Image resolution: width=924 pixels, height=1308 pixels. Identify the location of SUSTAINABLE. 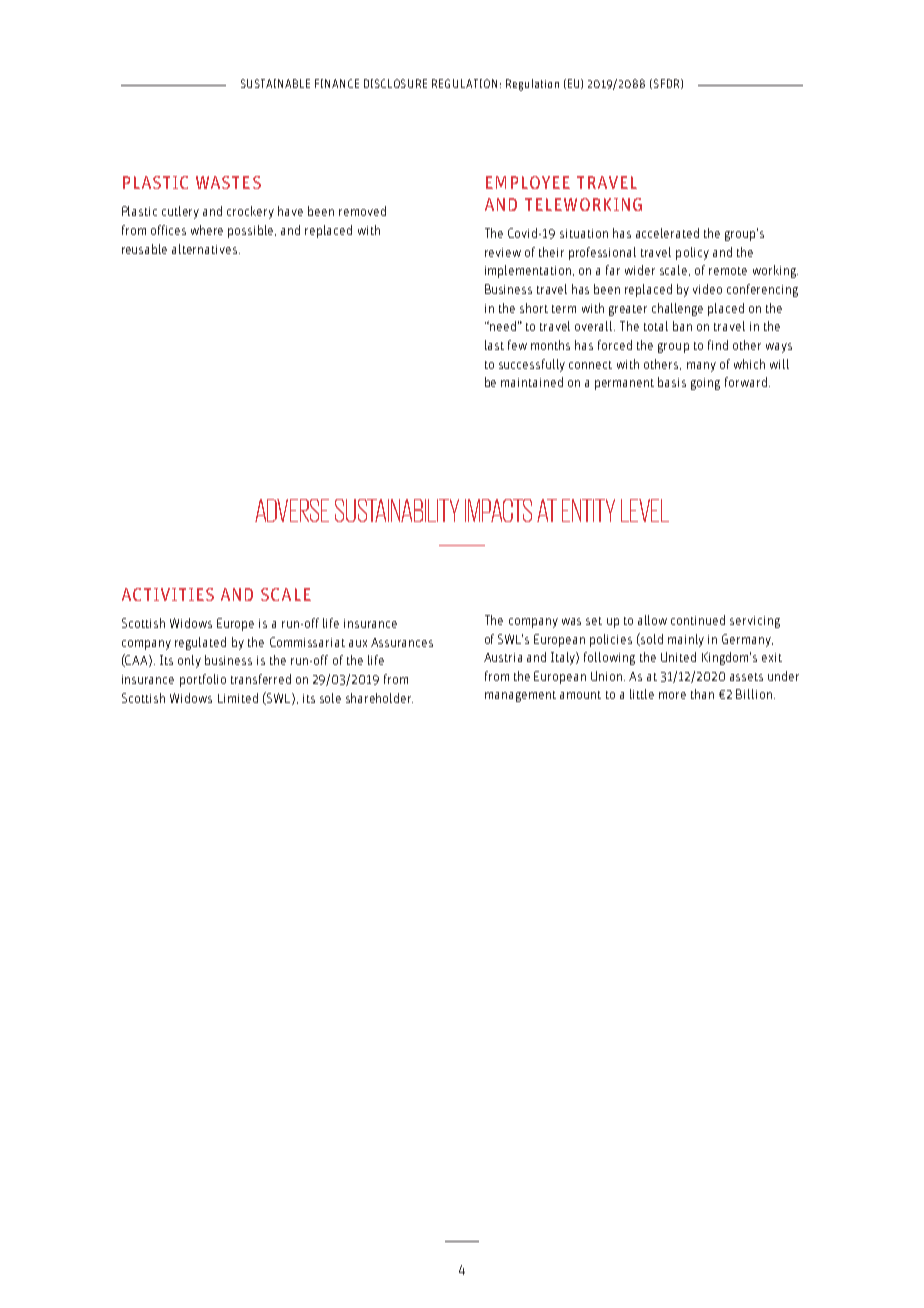
(275, 83).
